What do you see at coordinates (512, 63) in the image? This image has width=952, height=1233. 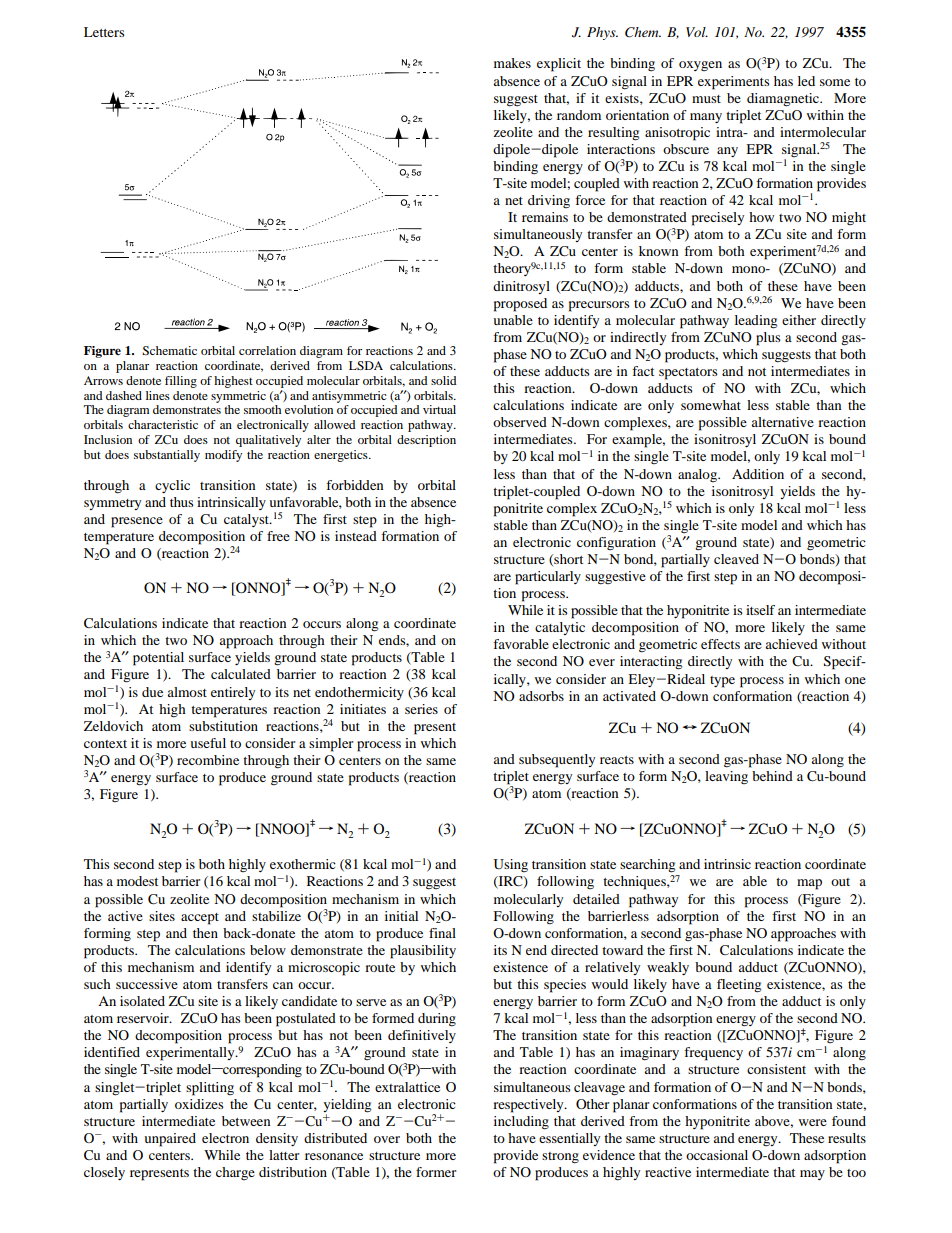 I see `makes` at bounding box center [512, 63].
